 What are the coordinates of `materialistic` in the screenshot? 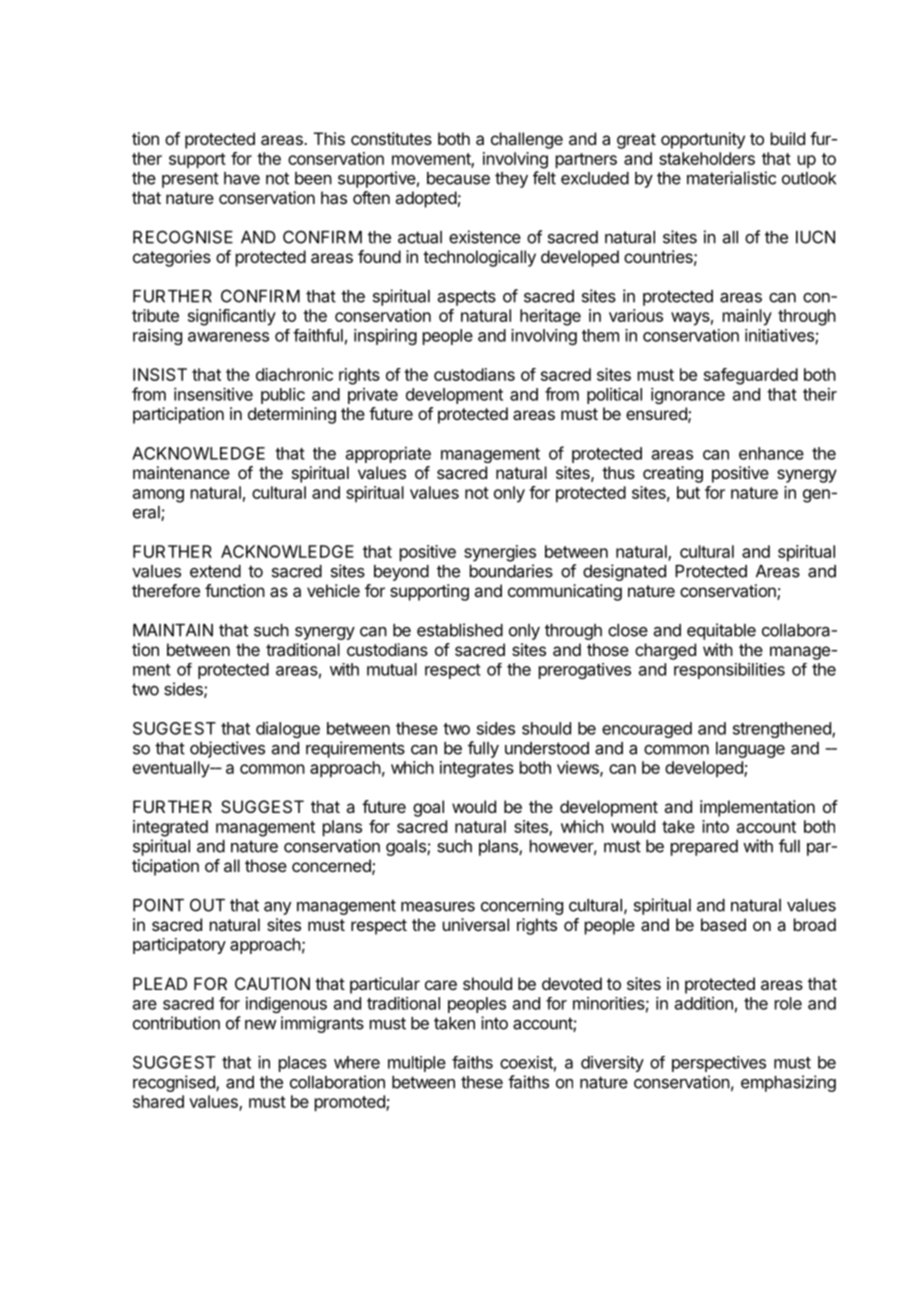 It's located at (731, 178).
